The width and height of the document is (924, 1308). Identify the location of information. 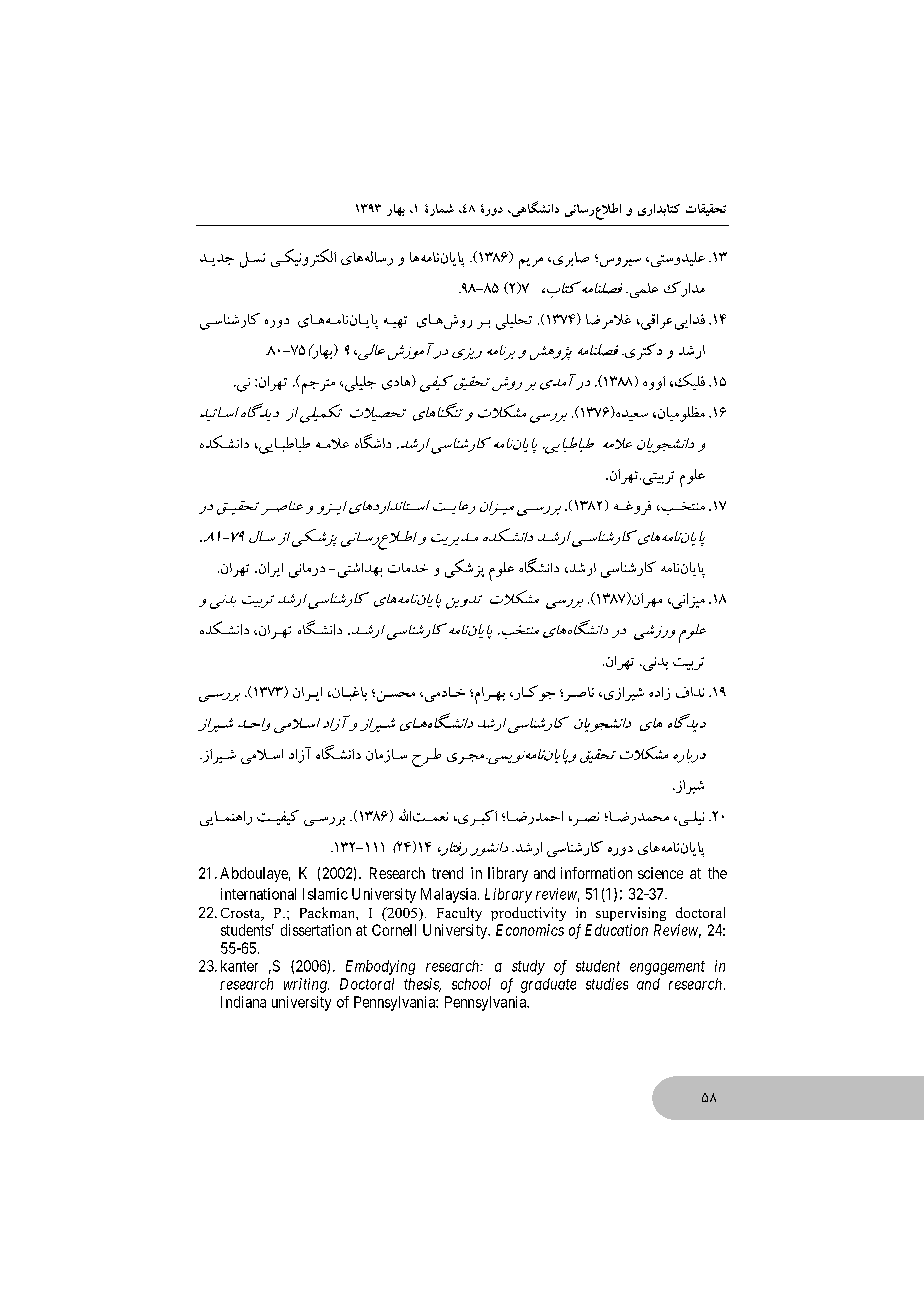
(596, 873).
